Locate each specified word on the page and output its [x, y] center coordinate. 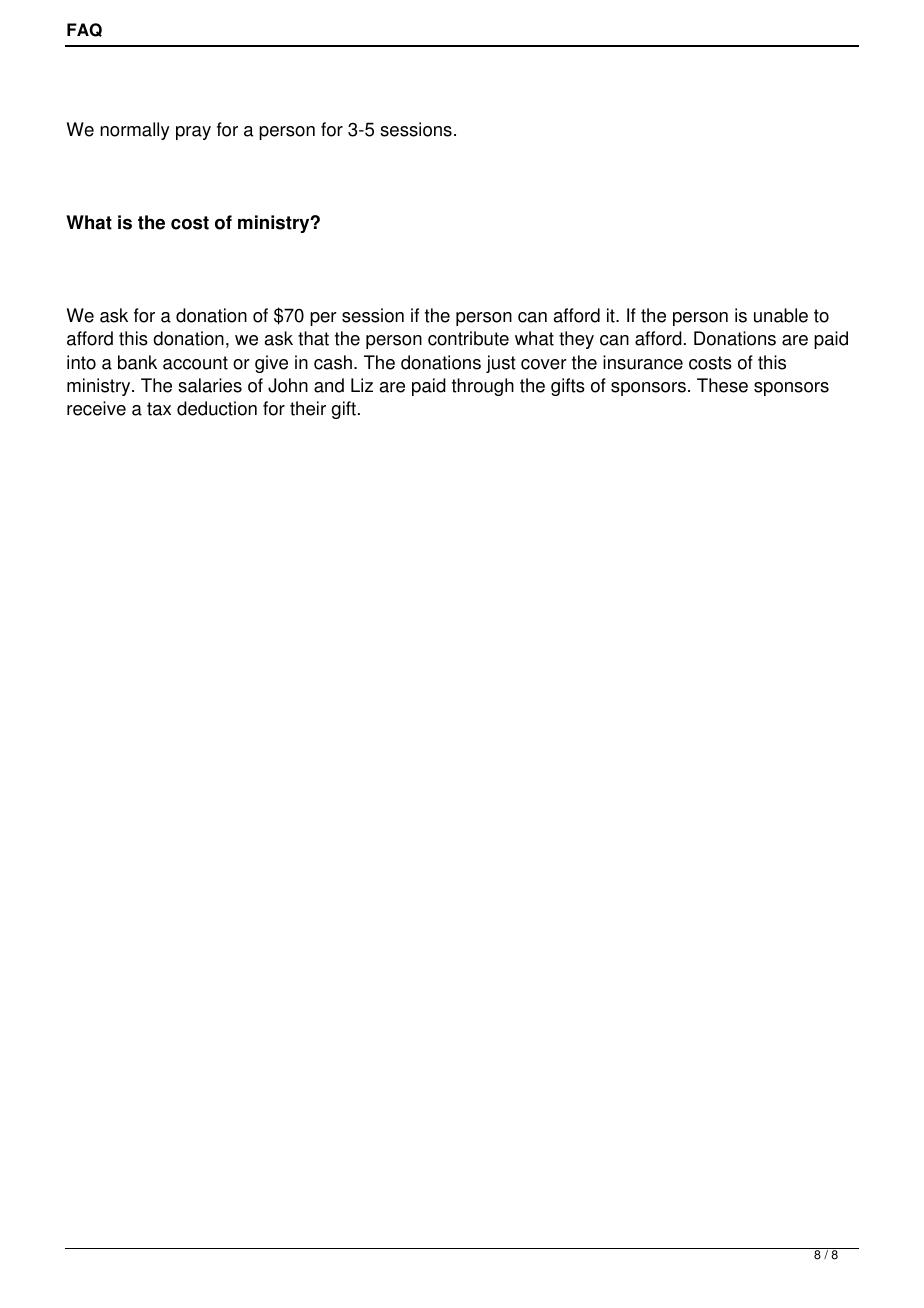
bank [137, 362]
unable [781, 315]
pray [193, 133]
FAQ [84, 30]
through [483, 387]
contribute [468, 338]
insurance [643, 362]
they [576, 340]
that [313, 338]
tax [159, 409]
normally [135, 131]
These [722, 385]
